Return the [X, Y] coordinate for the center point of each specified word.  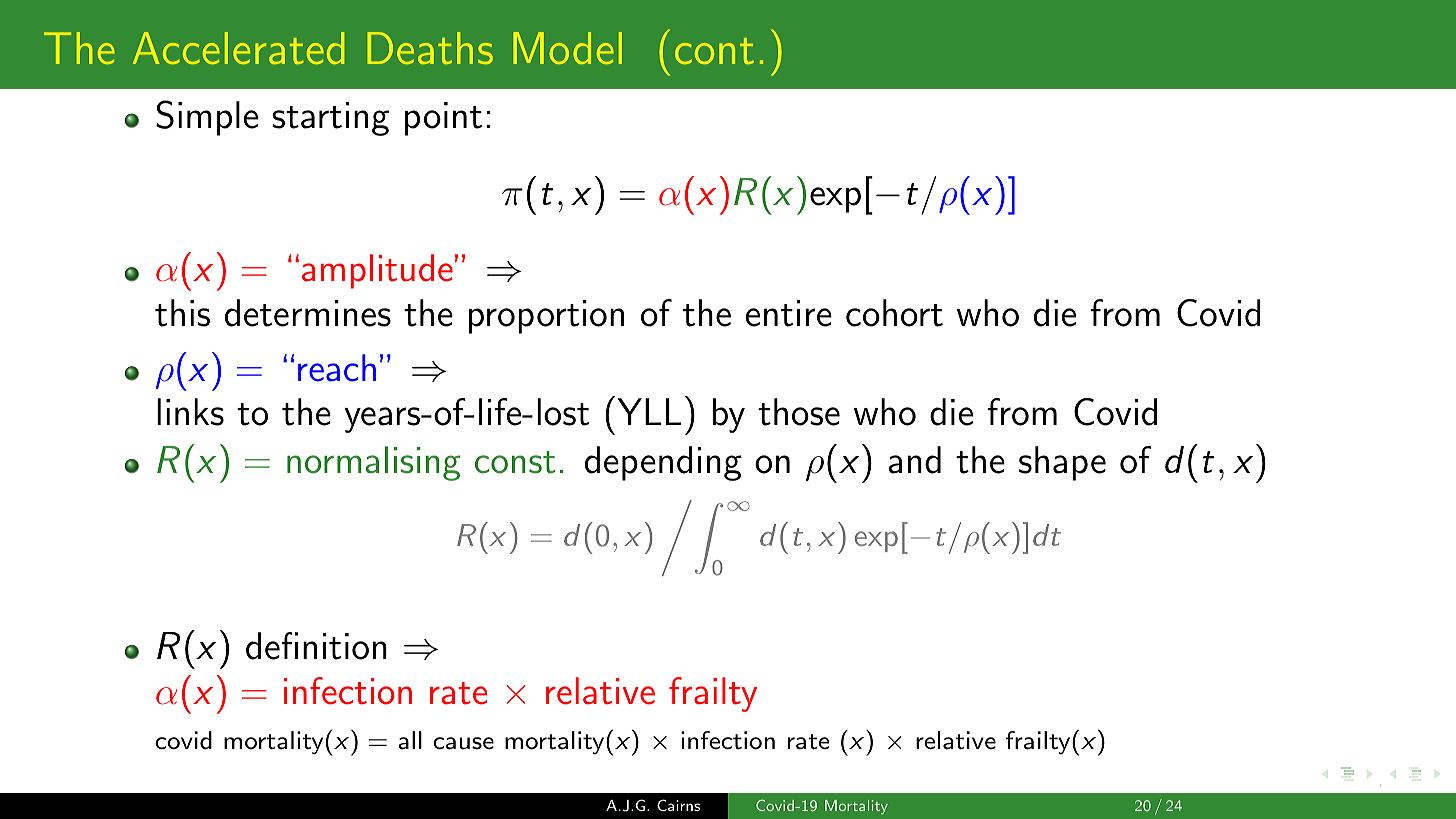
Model [567, 48]
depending [663, 463]
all [410, 740]
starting [330, 119]
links [190, 412]
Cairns [678, 805]
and [914, 460]
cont [714, 51]
